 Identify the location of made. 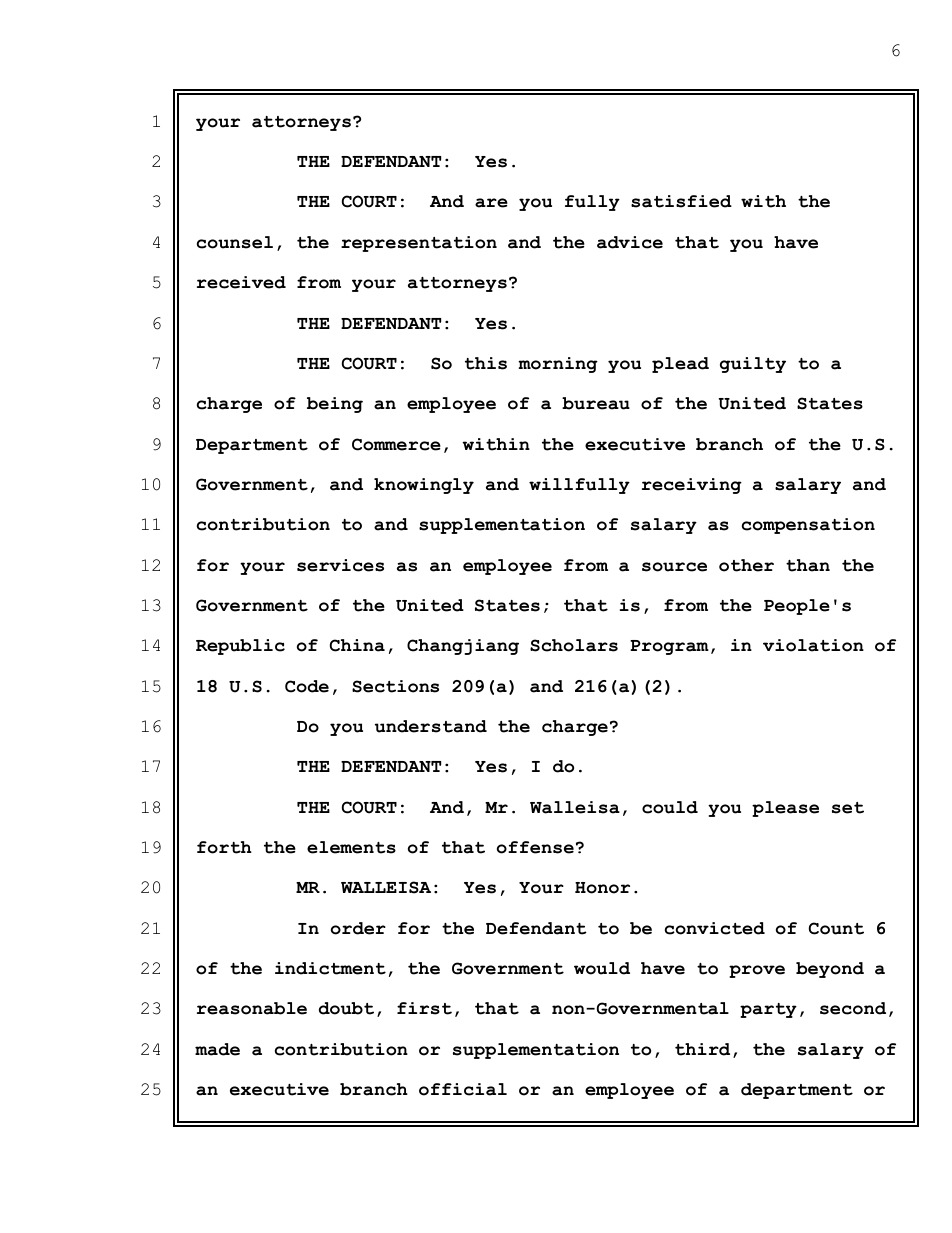
(217, 1049).
